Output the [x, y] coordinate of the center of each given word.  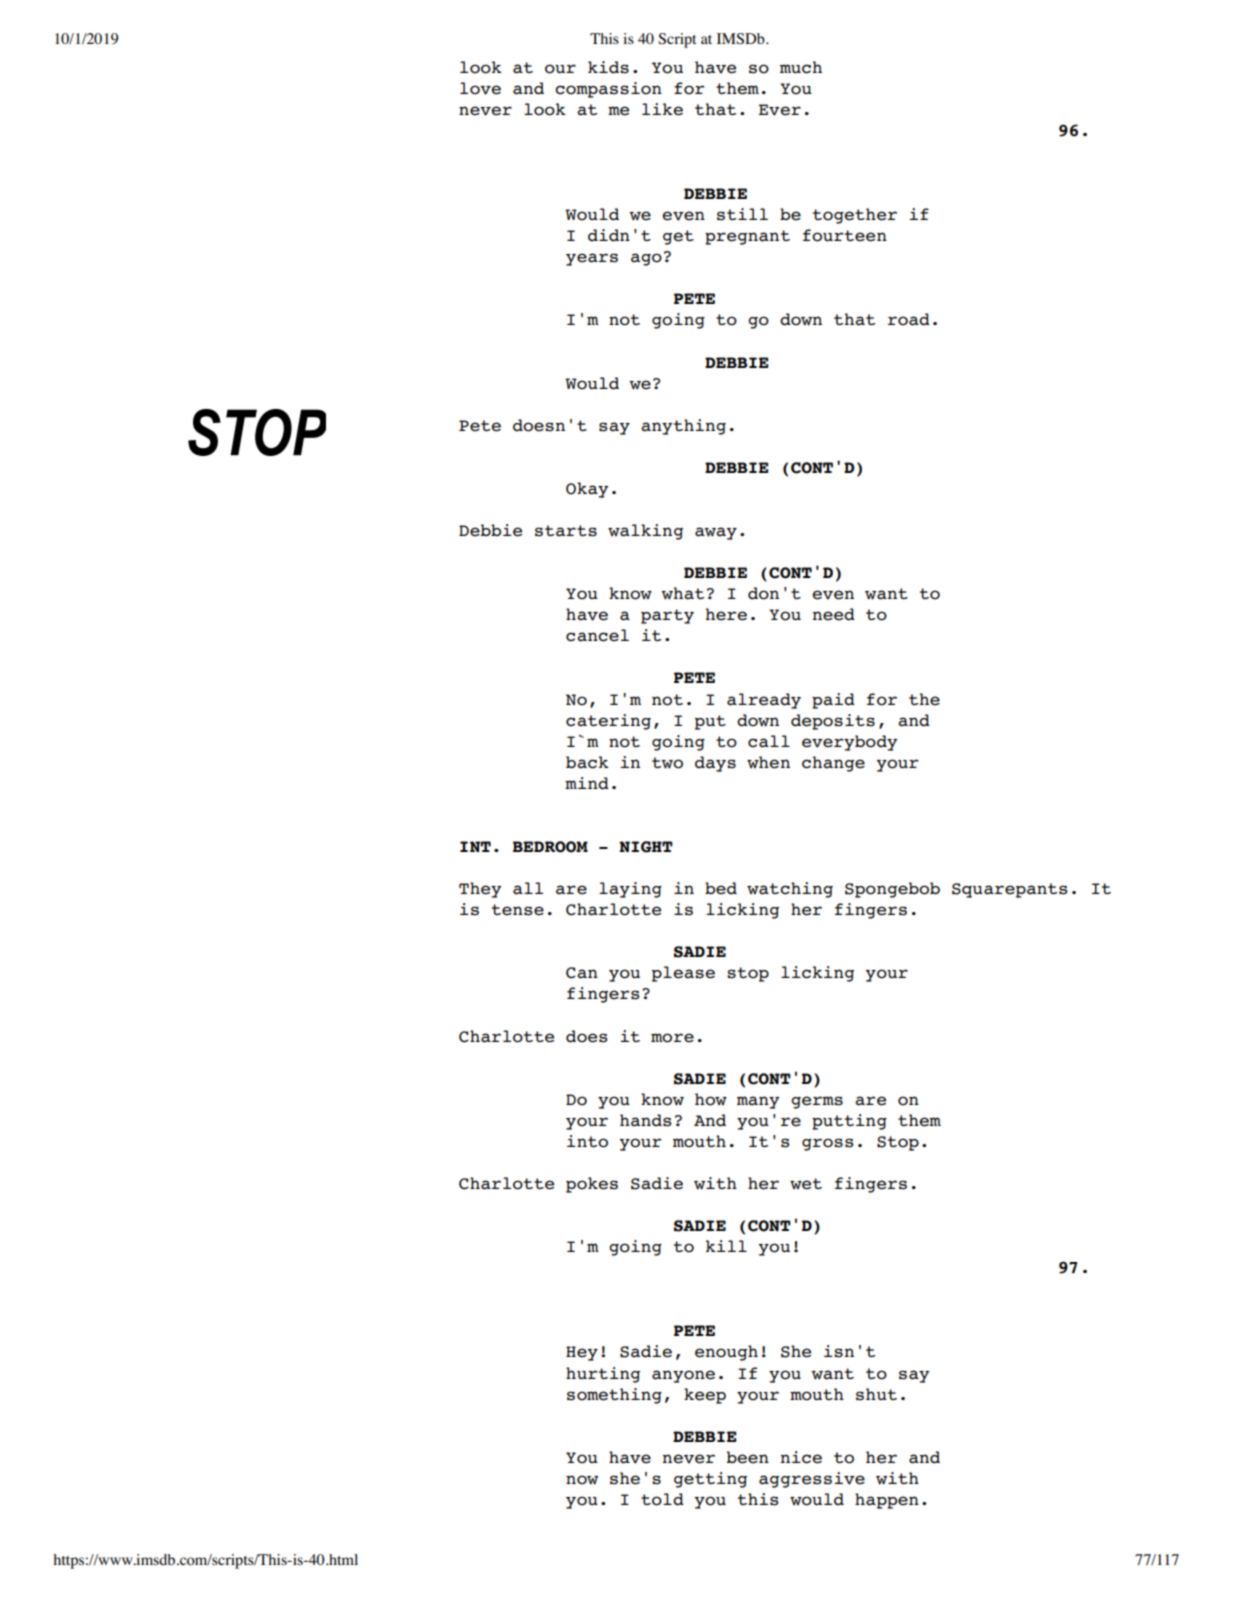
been [748, 1457]
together [855, 216]
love [480, 88]
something [614, 1396]
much [801, 67]
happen [887, 1501]
